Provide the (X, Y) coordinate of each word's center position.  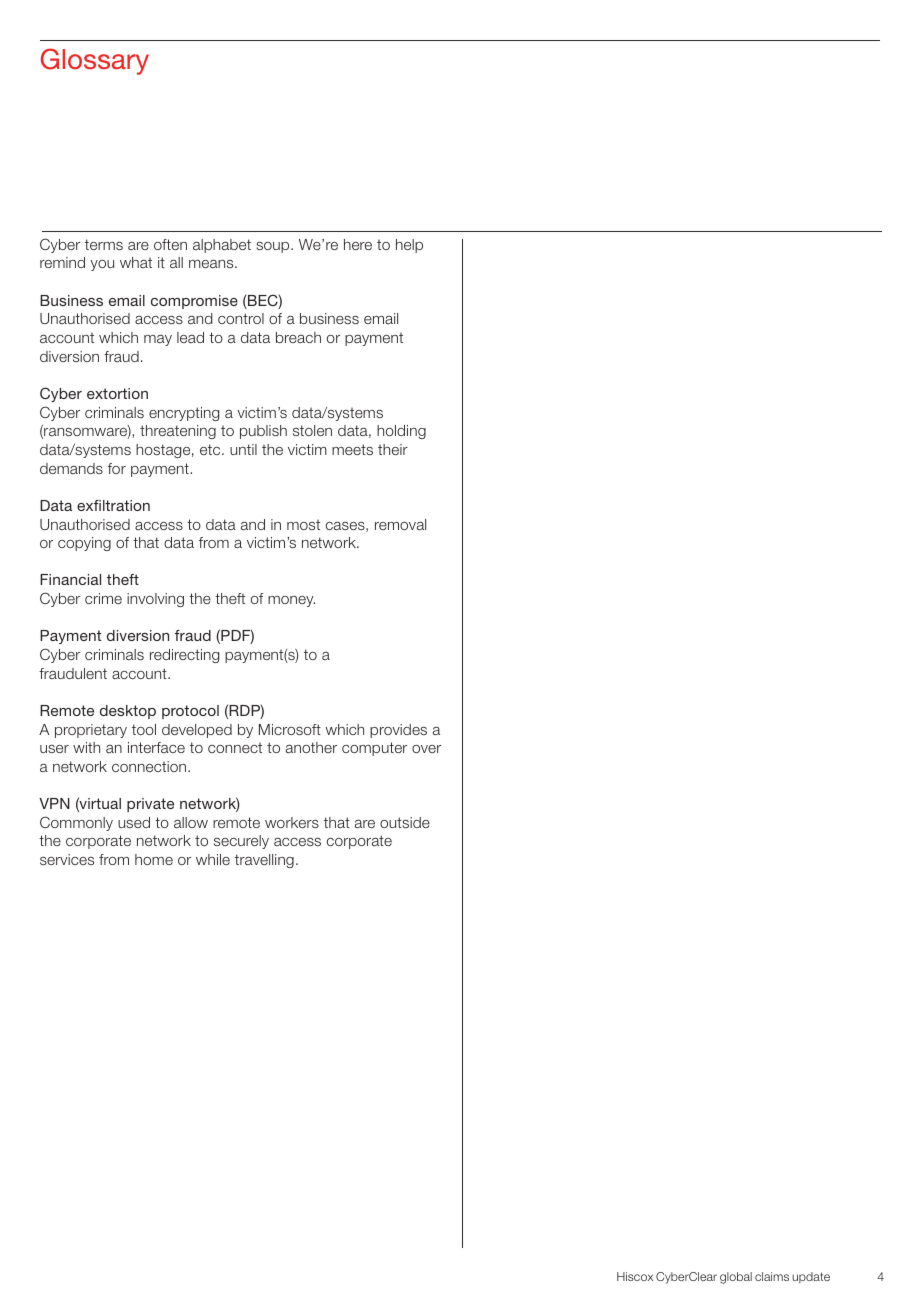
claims (772, 1276)
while (213, 859)
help (409, 246)
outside (405, 822)
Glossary (95, 61)
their (393, 449)
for (117, 468)
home (154, 859)
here (358, 244)
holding (401, 432)
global (736, 1278)
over (426, 749)
